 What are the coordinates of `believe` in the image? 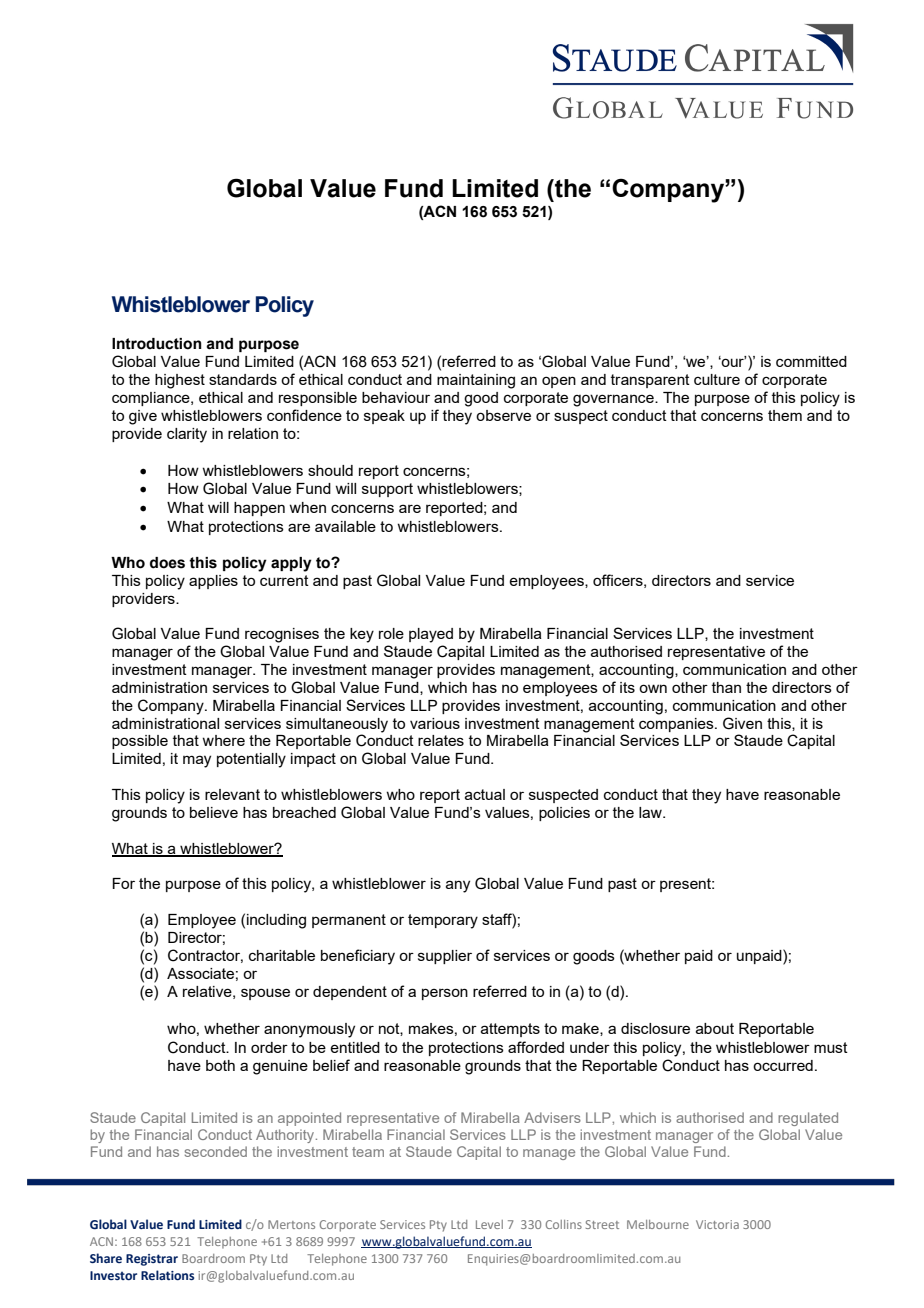 It's located at (214, 812).
